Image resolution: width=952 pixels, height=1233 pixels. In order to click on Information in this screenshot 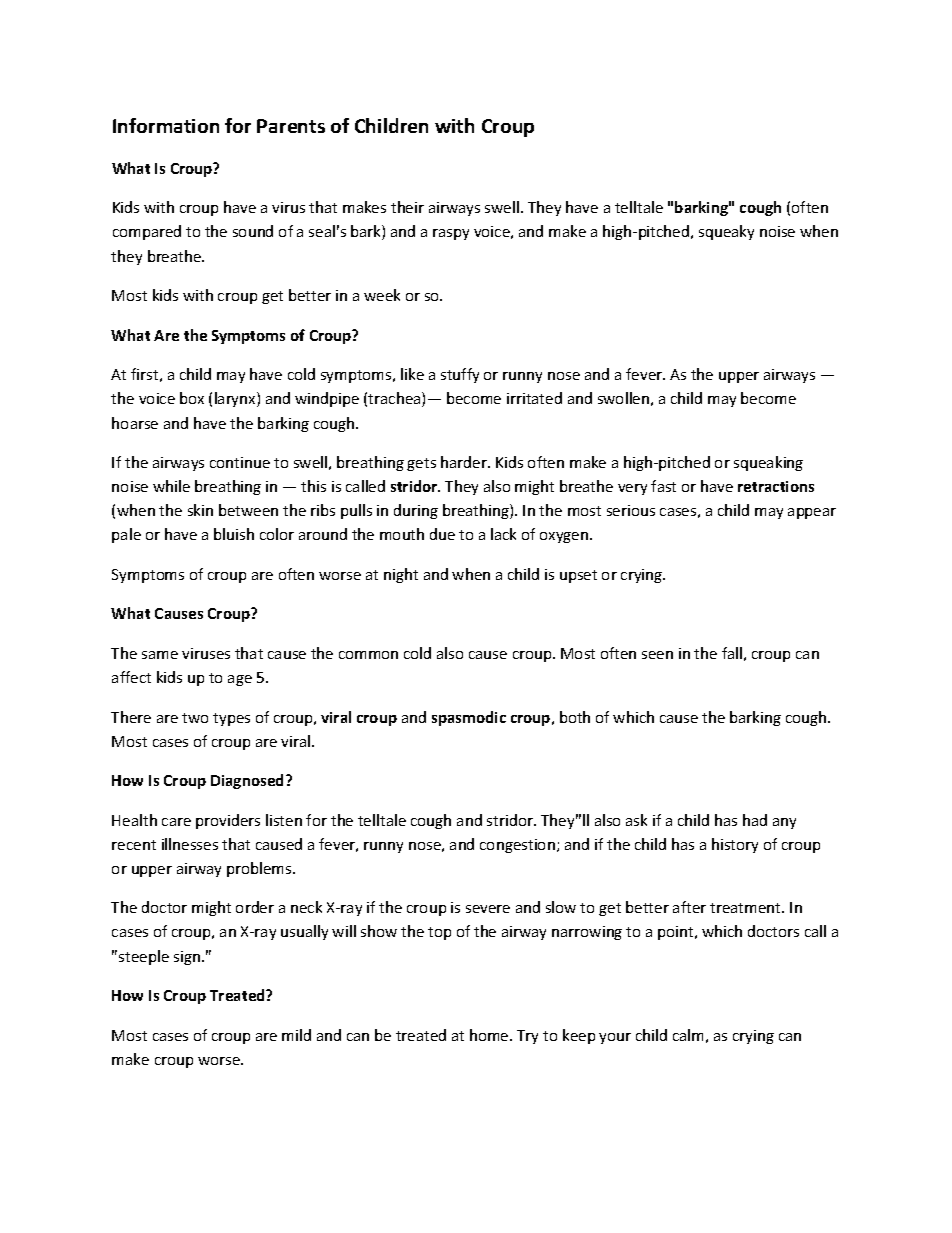, I will do `click(166, 125)`.
